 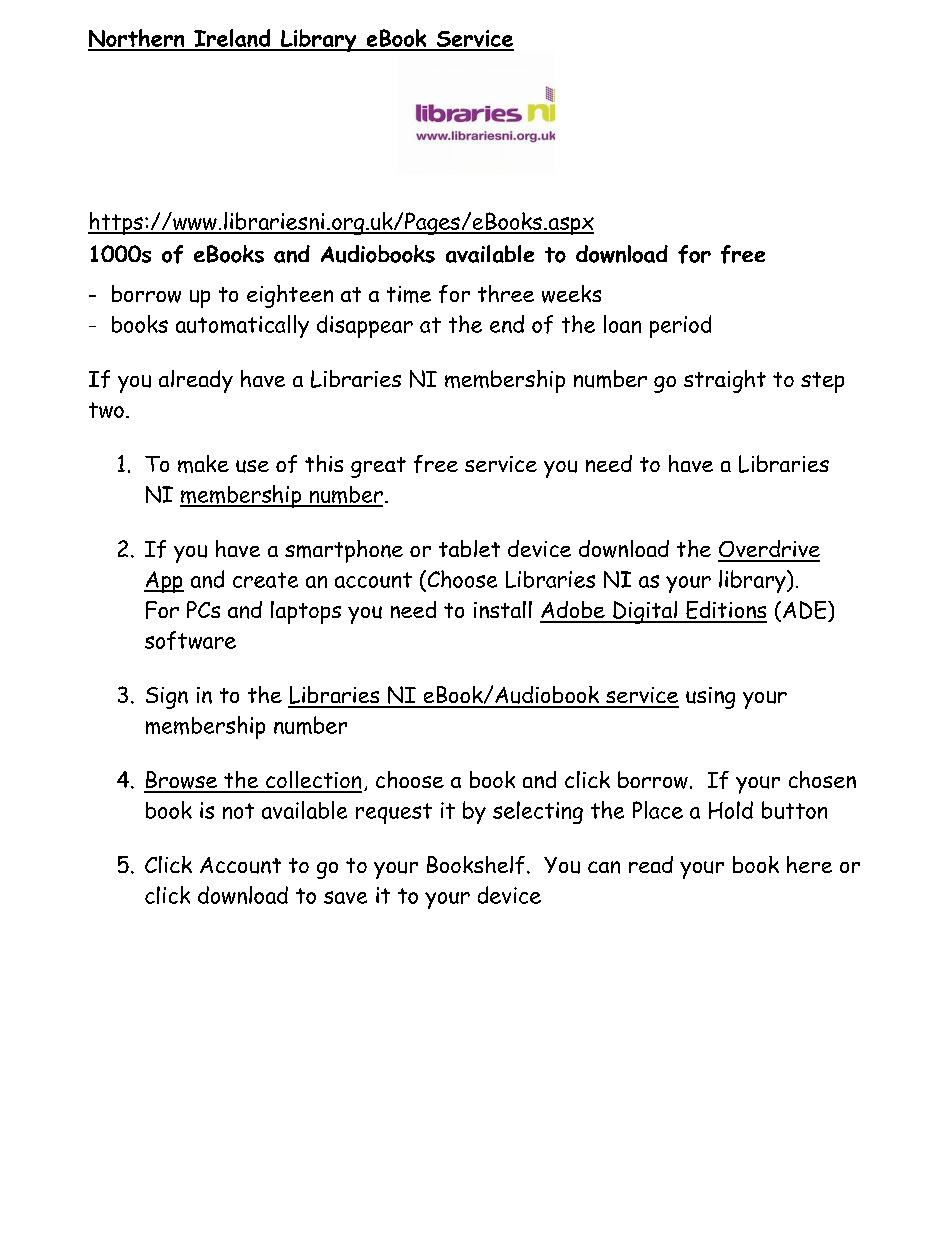 I want to click on here, so click(x=809, y=864).
